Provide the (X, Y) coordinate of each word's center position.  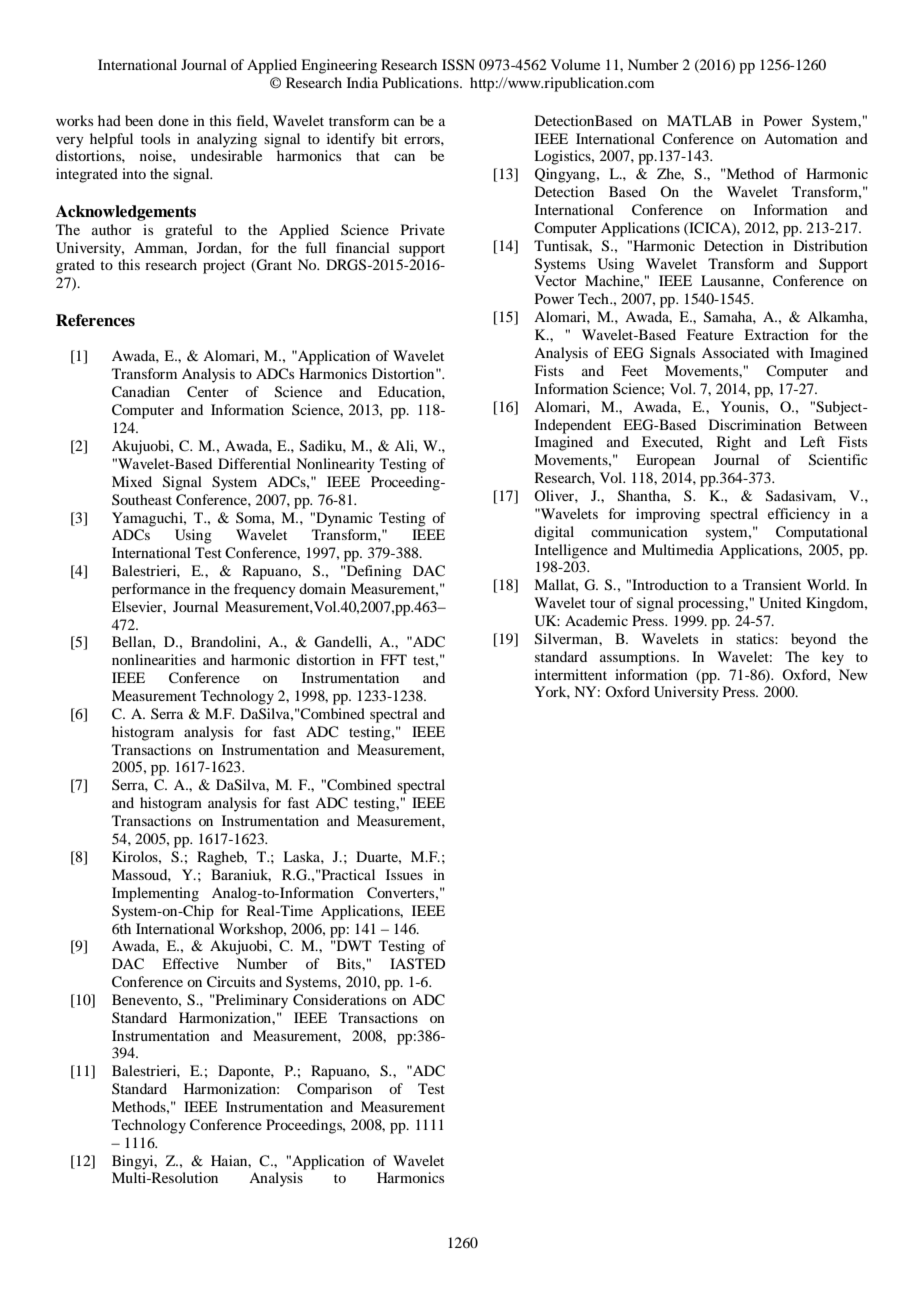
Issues (404, 874)
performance (151, 590)
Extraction (776, 334)
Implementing (155, 894)
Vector (556, 280)
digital (554, 533)
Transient (772, 584)
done (173, 120)
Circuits (231, 982)
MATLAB (699, 120)
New (853, 674)
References (95, 320)
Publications (421, 82)
